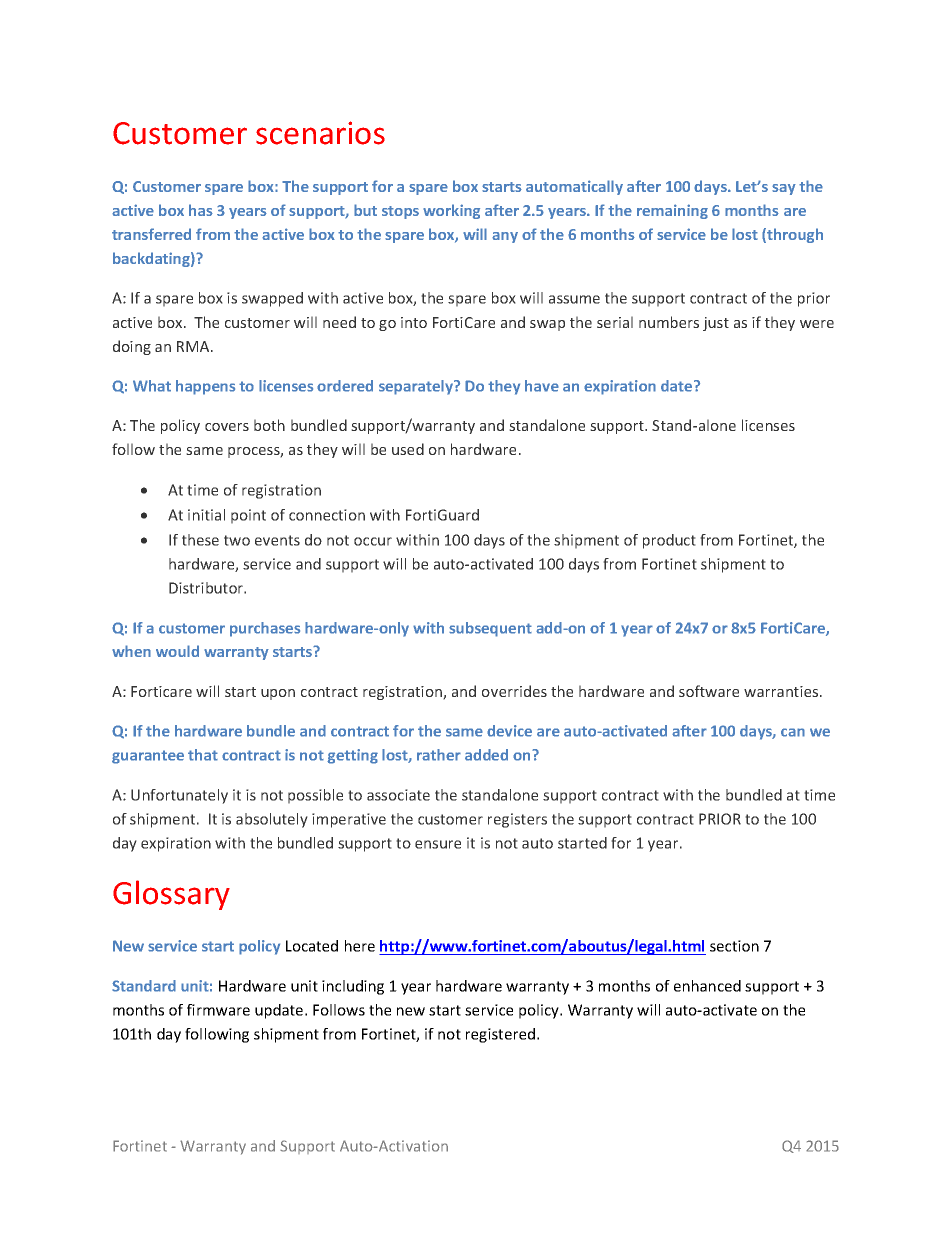 This page has height=1233, width=952. Describe the element at coordinates (438, 844) in the page. I see `ensure` at that location.
